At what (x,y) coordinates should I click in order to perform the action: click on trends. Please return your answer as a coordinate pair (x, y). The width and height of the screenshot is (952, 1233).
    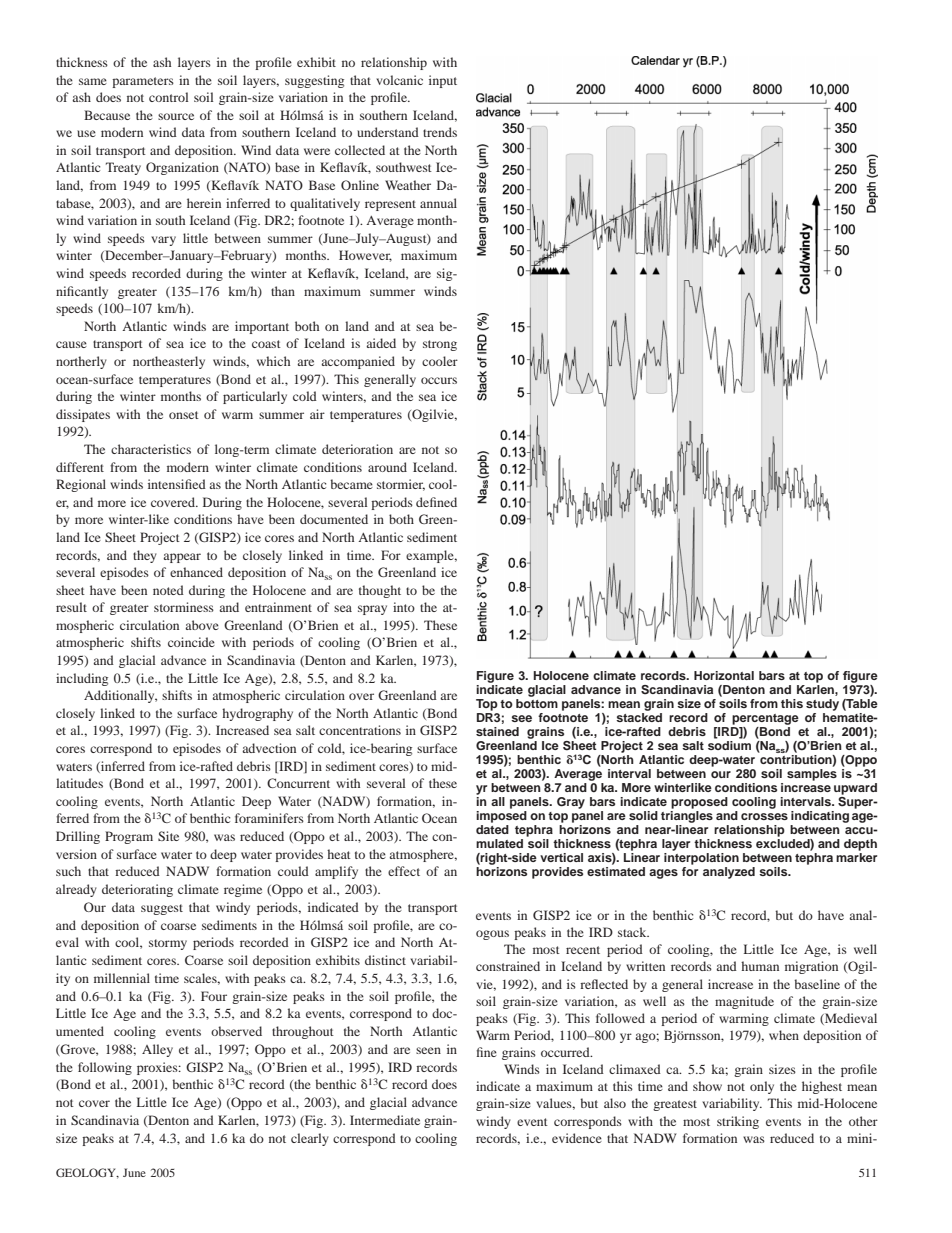
    Looking at the image, I should click on (440, 132).
